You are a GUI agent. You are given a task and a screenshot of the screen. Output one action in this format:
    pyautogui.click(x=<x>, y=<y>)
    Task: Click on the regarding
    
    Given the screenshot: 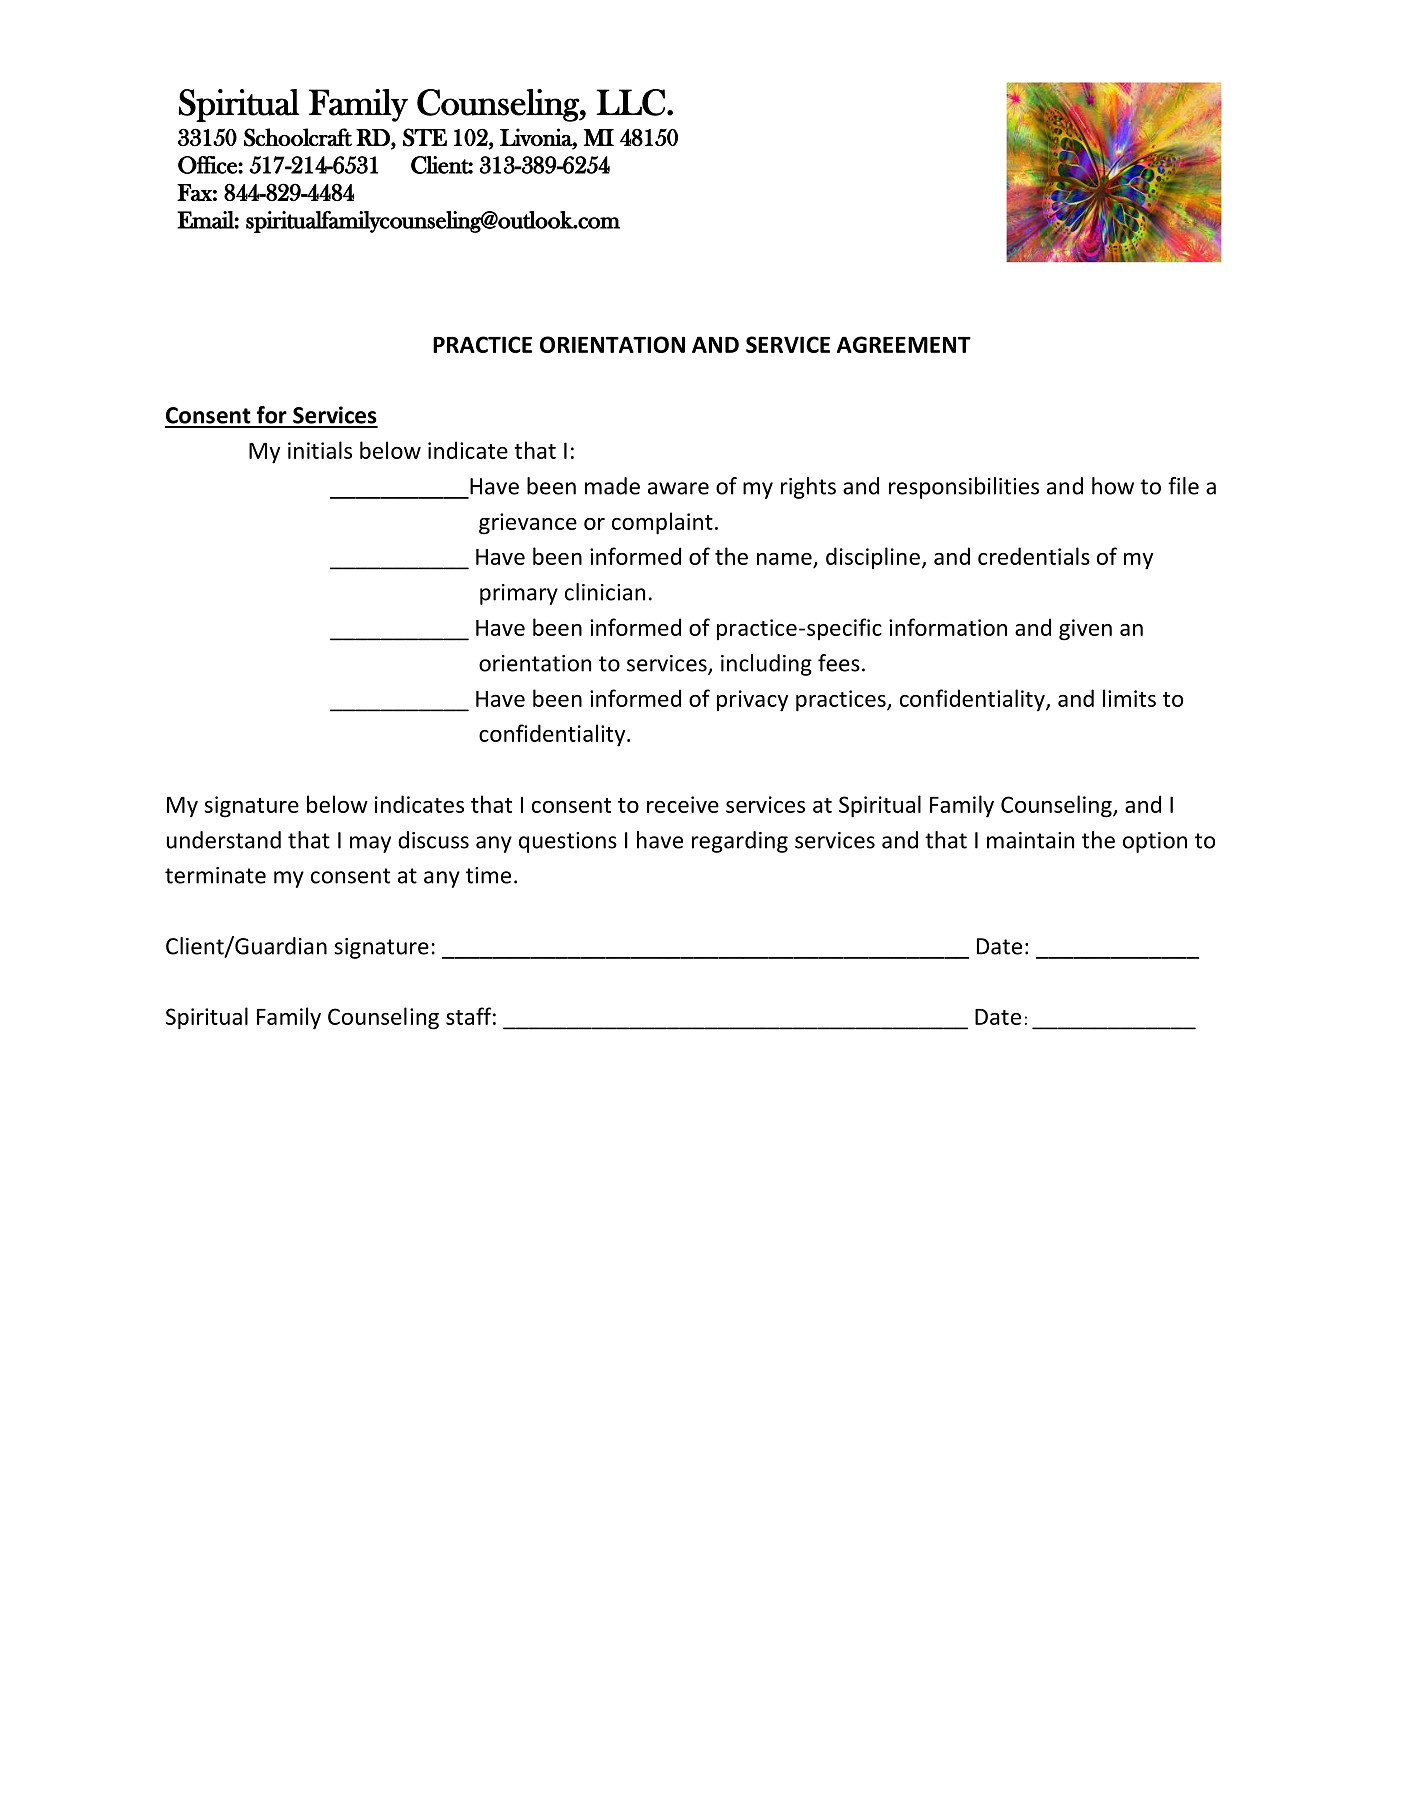 What is the action you would take?
    pyautogui.click(x=740, y=842)
